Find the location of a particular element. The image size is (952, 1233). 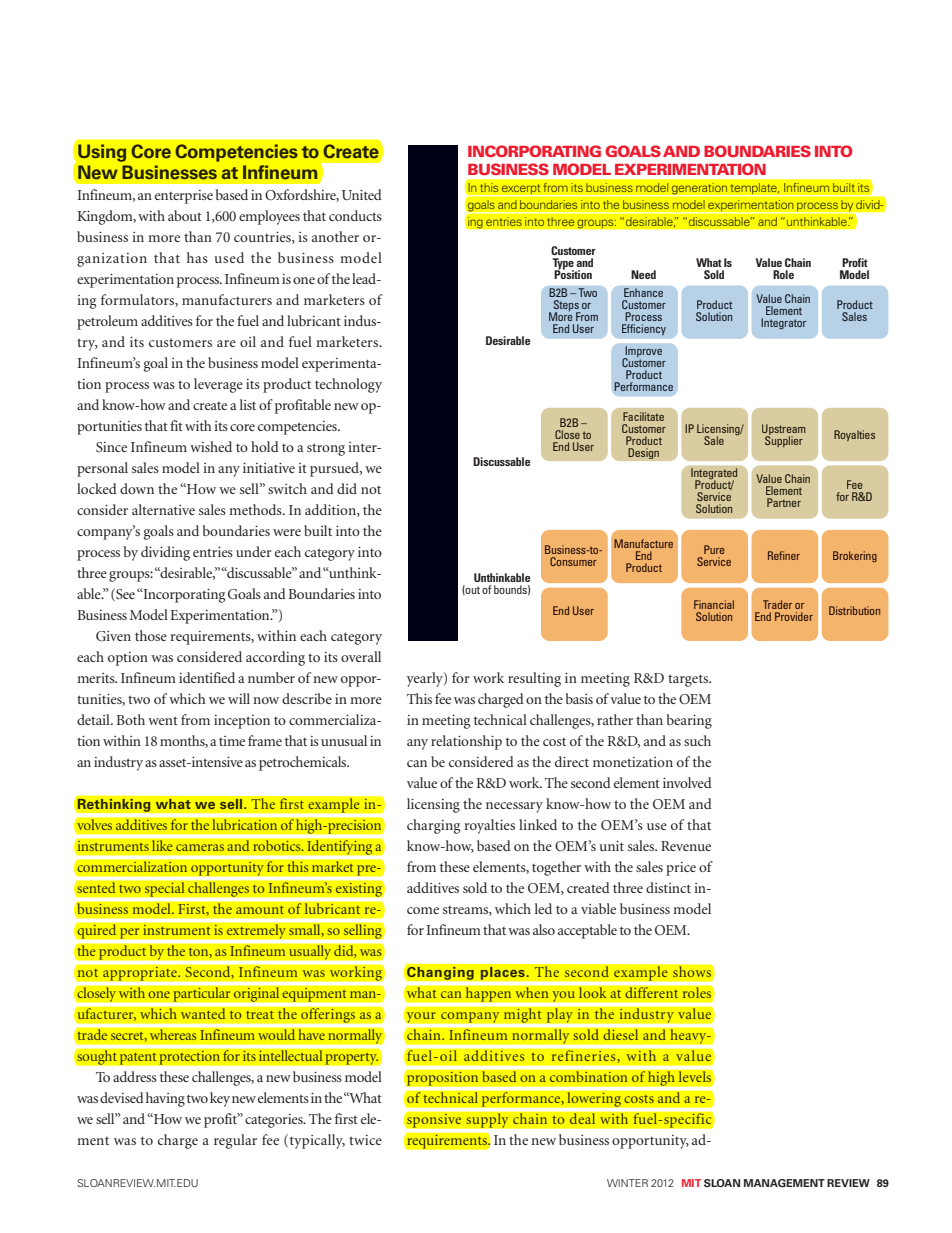

necessary is located at coordinates (514, 807).
